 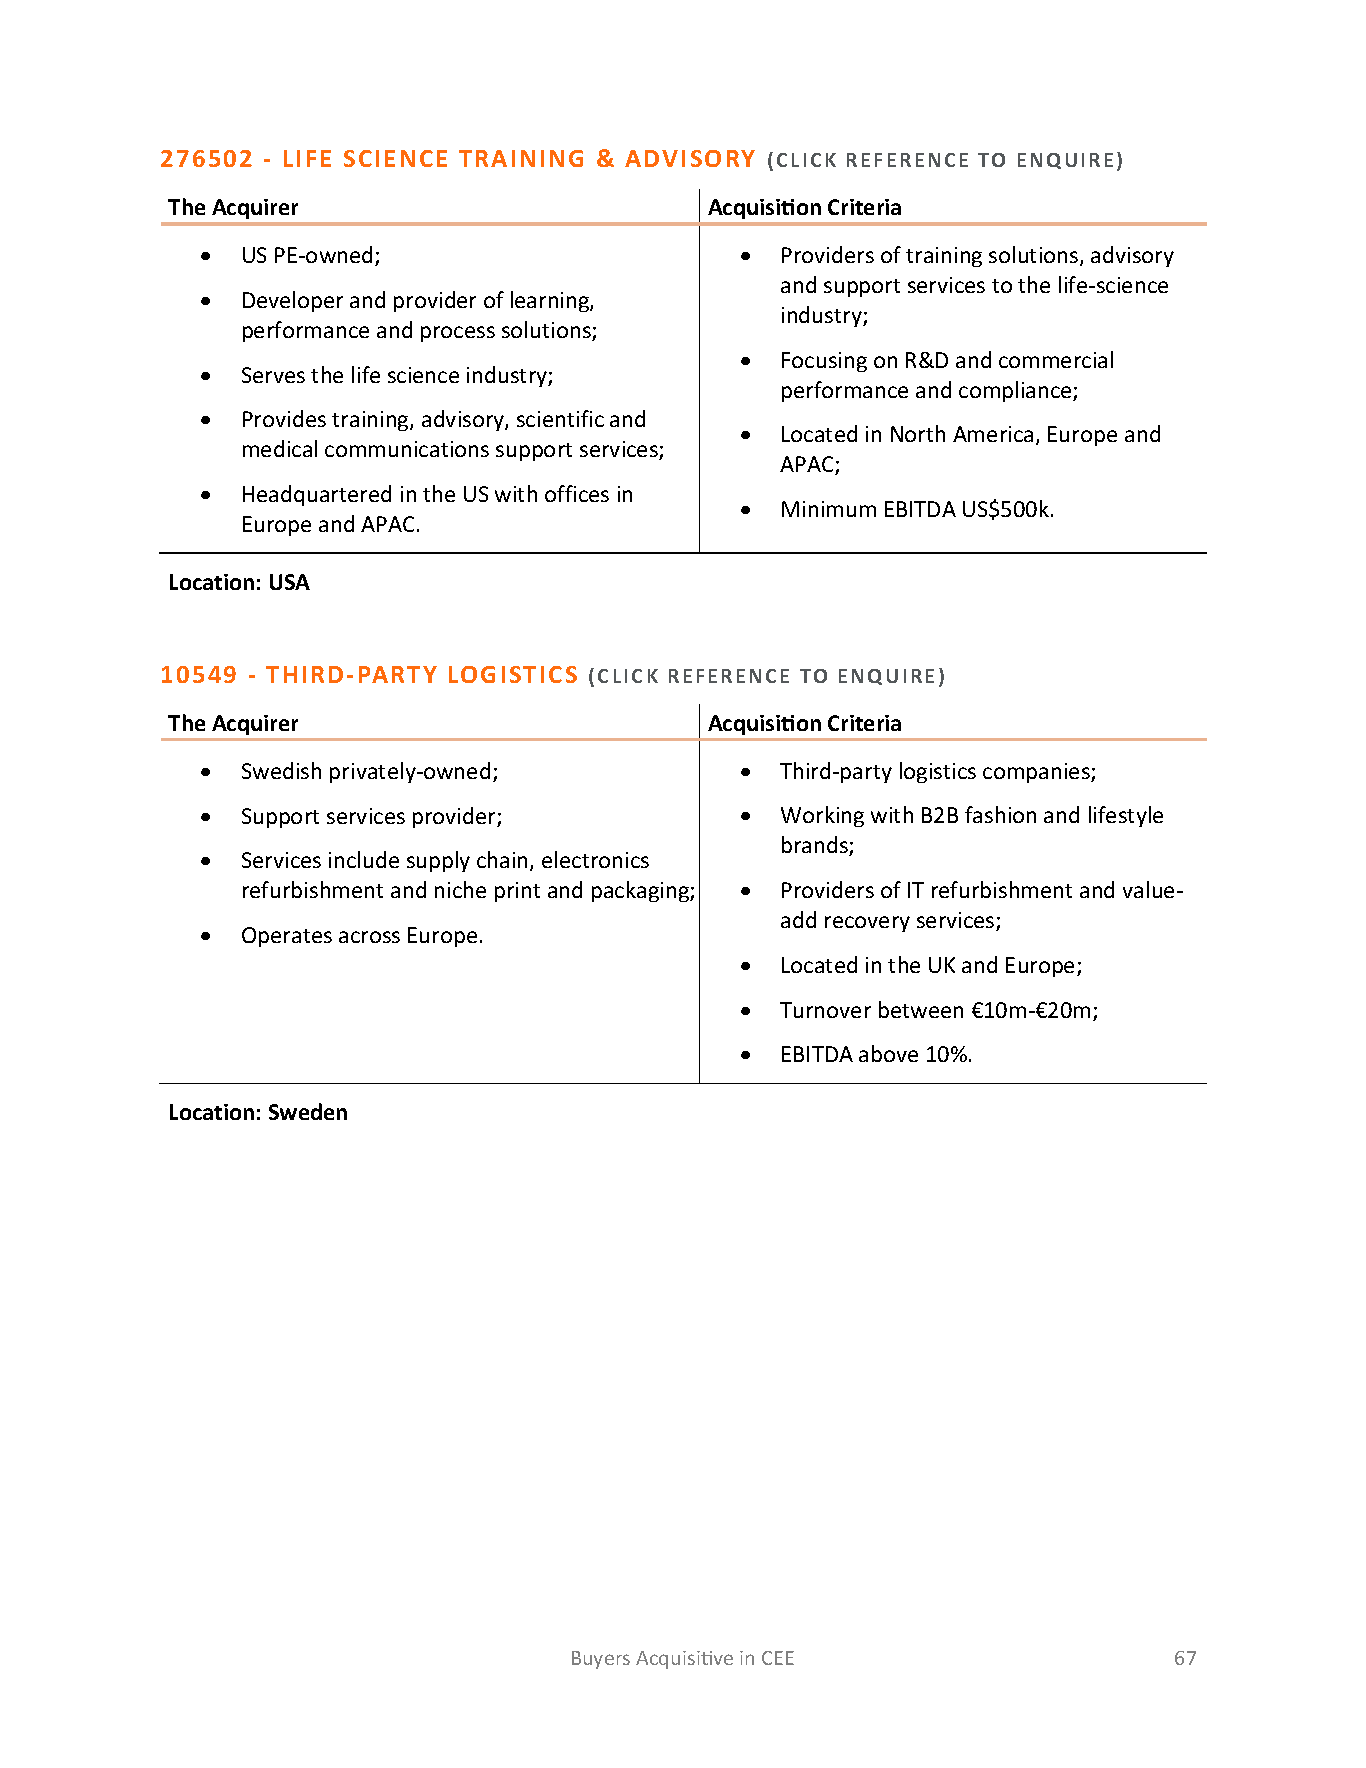 I want to click on Sweden, so click(x=308, y=1111).
